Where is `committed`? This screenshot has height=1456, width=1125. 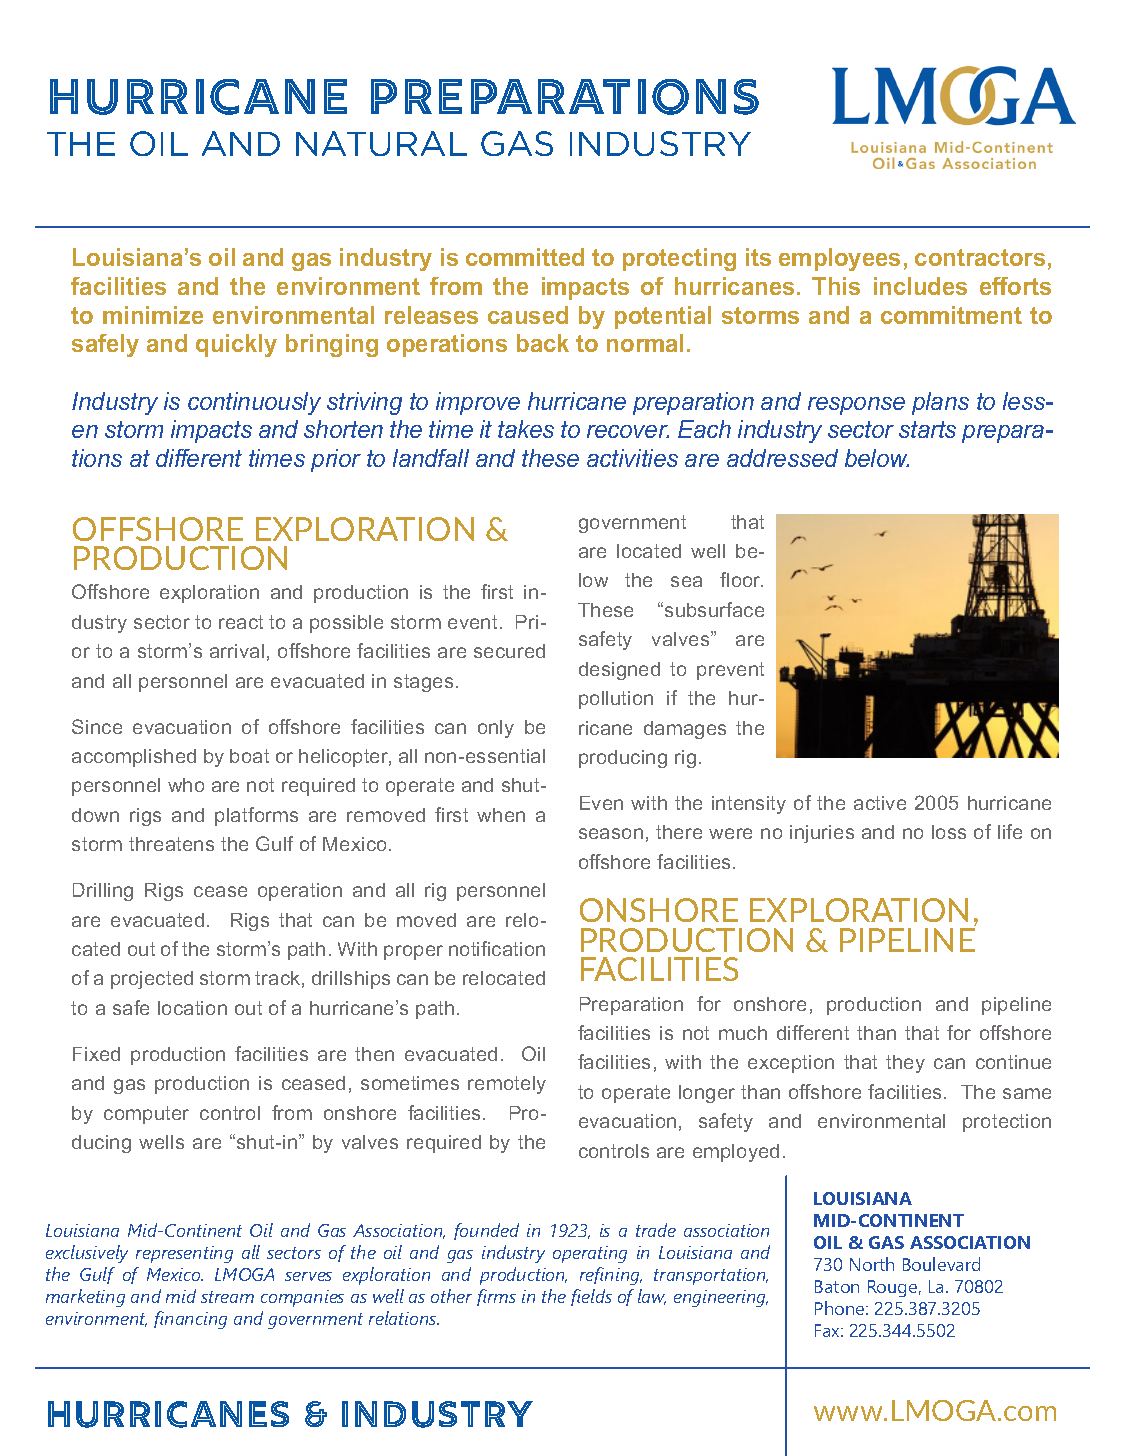 committed is located at coordinates (525, 257).
